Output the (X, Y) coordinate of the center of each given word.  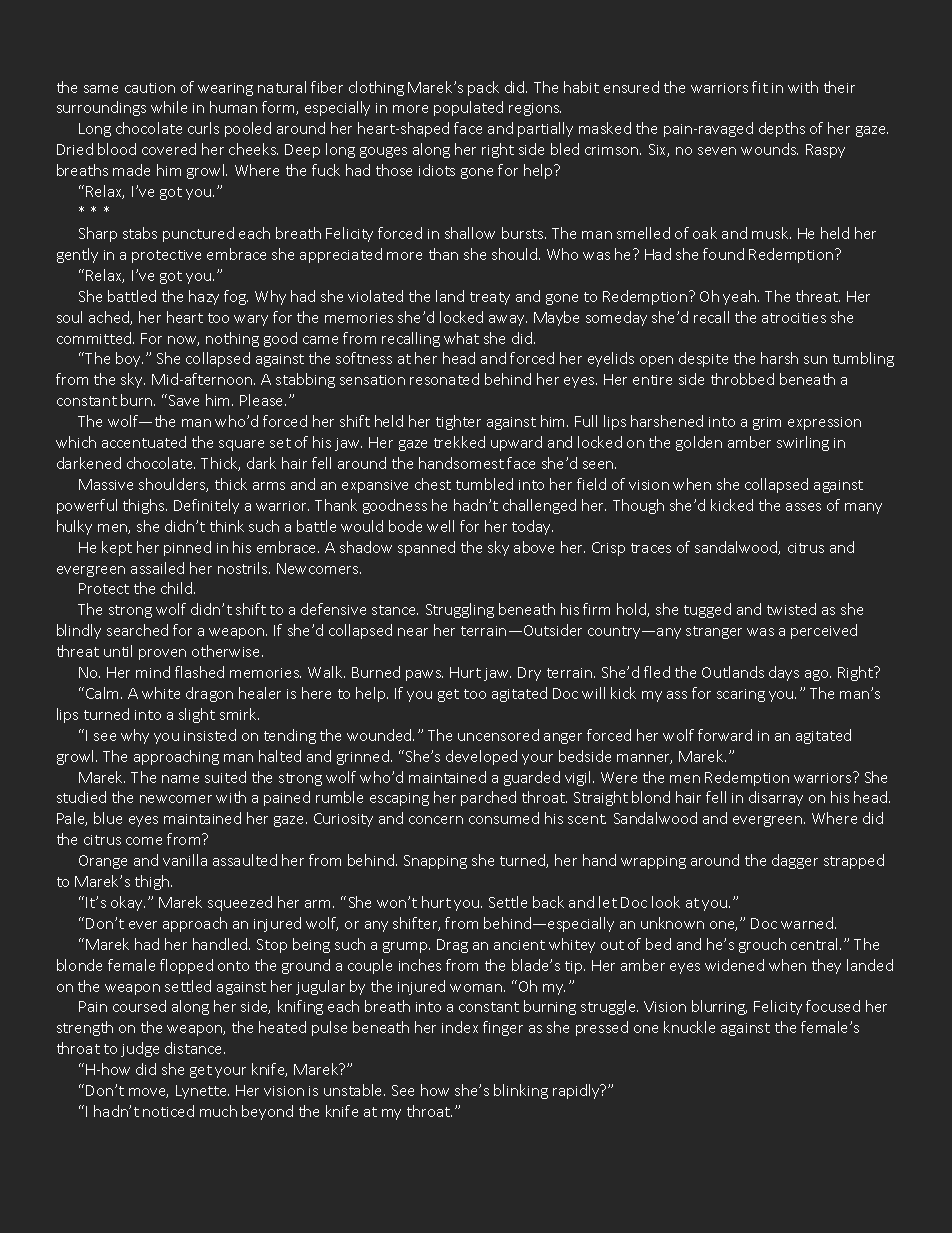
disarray (776, 798)
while (169, 107)
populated (468, 108)
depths (782, 129)
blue (108, 818)
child (178, 588)
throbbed (742, 379)
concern (436, 820)
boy (129, 359)
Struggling (460, 610)
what (461, 338)
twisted (791, 609)
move (148, 1093)
